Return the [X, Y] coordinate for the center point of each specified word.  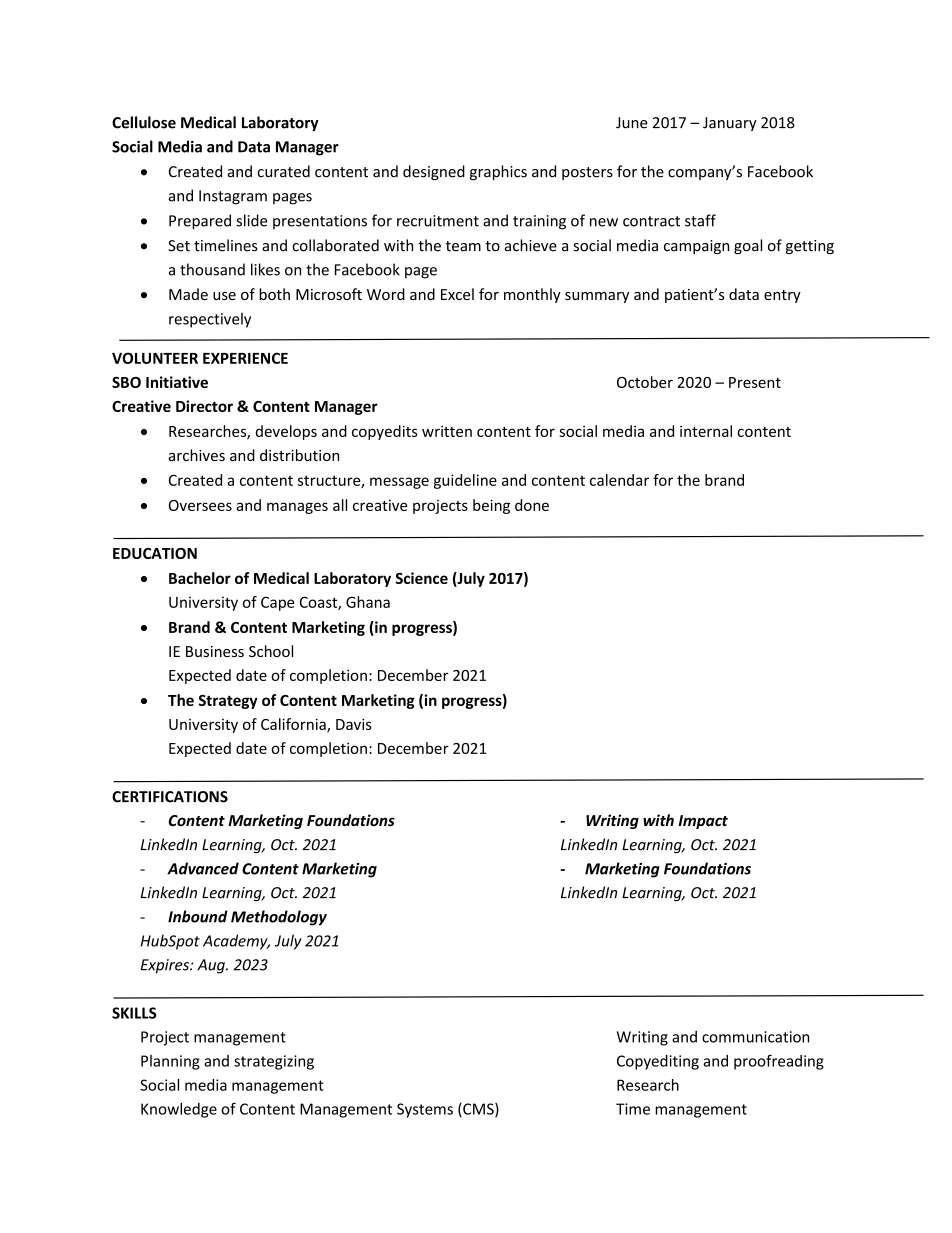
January [730, 124]
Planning [170, 1062]
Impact [703, 822]
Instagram [233, 197]
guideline [465, 481]
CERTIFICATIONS [170, 797]
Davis [354, 724]
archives [197, 455]
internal [706, 431]
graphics [498, 172]
